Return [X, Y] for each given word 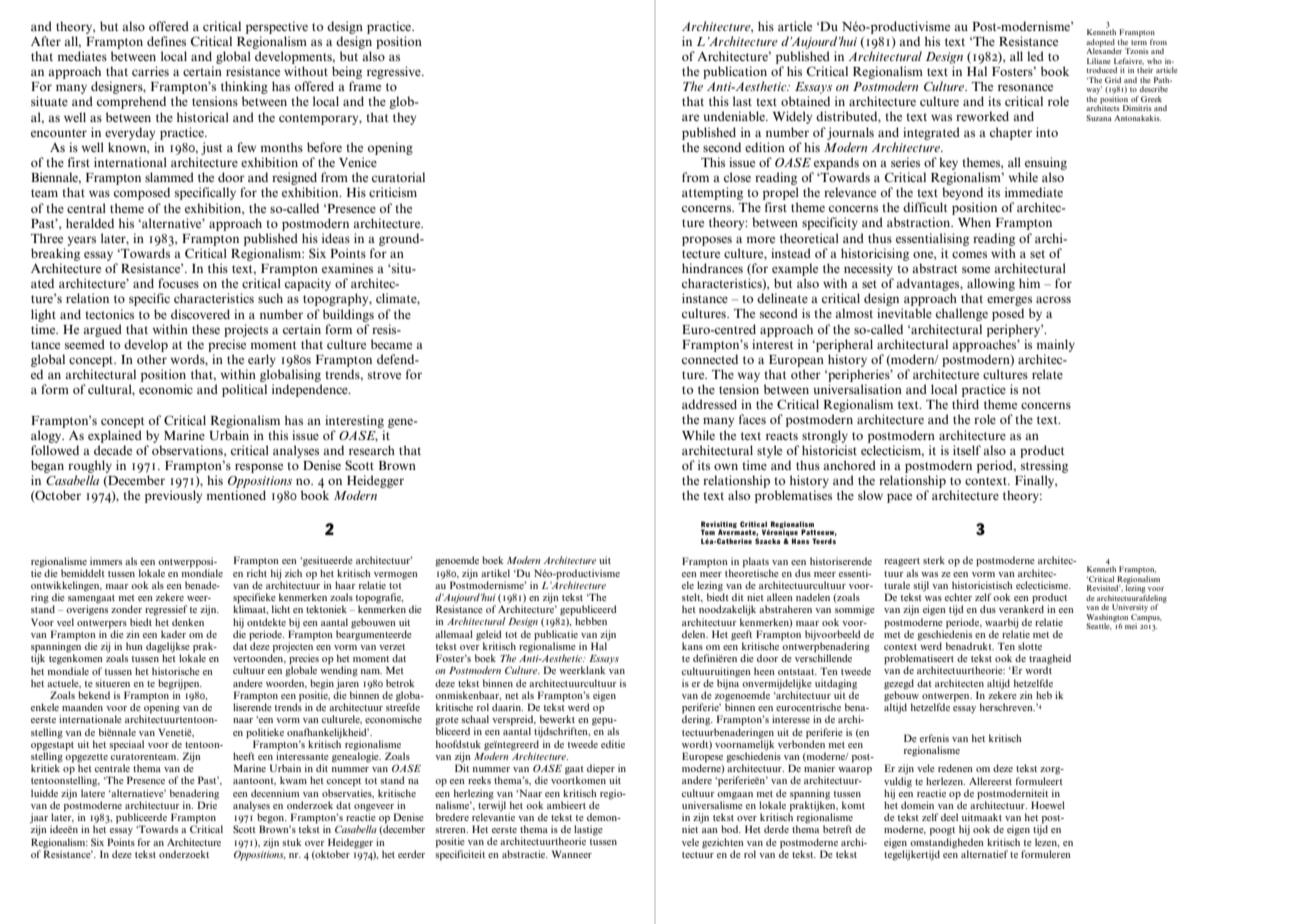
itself [967, 450]
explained [115, 436]
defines [166, 41]
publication [735, 72]
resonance [1025, 87]
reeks [479, 780]
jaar [39, 819]
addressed [709, 404]
